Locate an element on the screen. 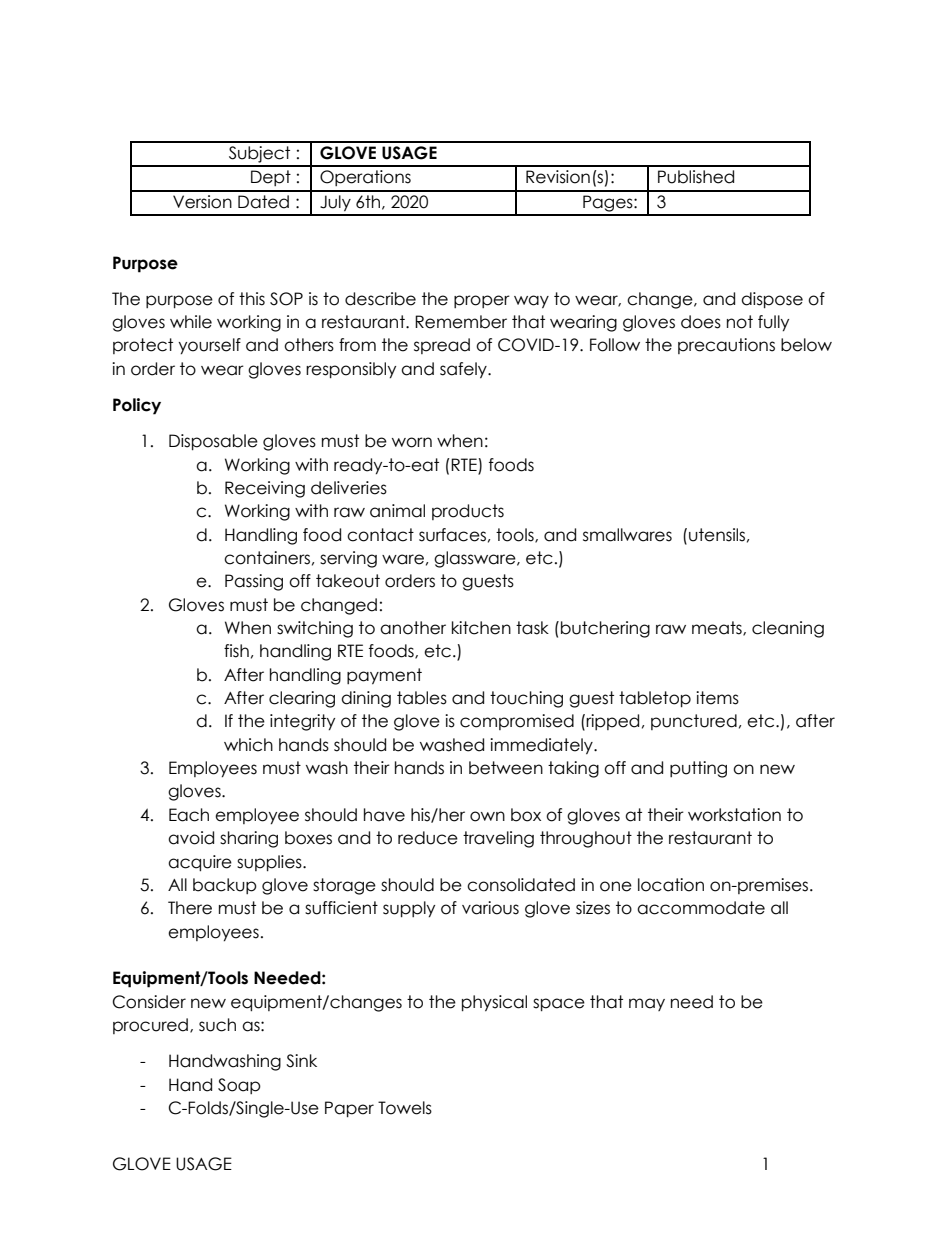 The width and height of the screenshot is (952, 1233). kitchen is located at coordinates (481, 628).
